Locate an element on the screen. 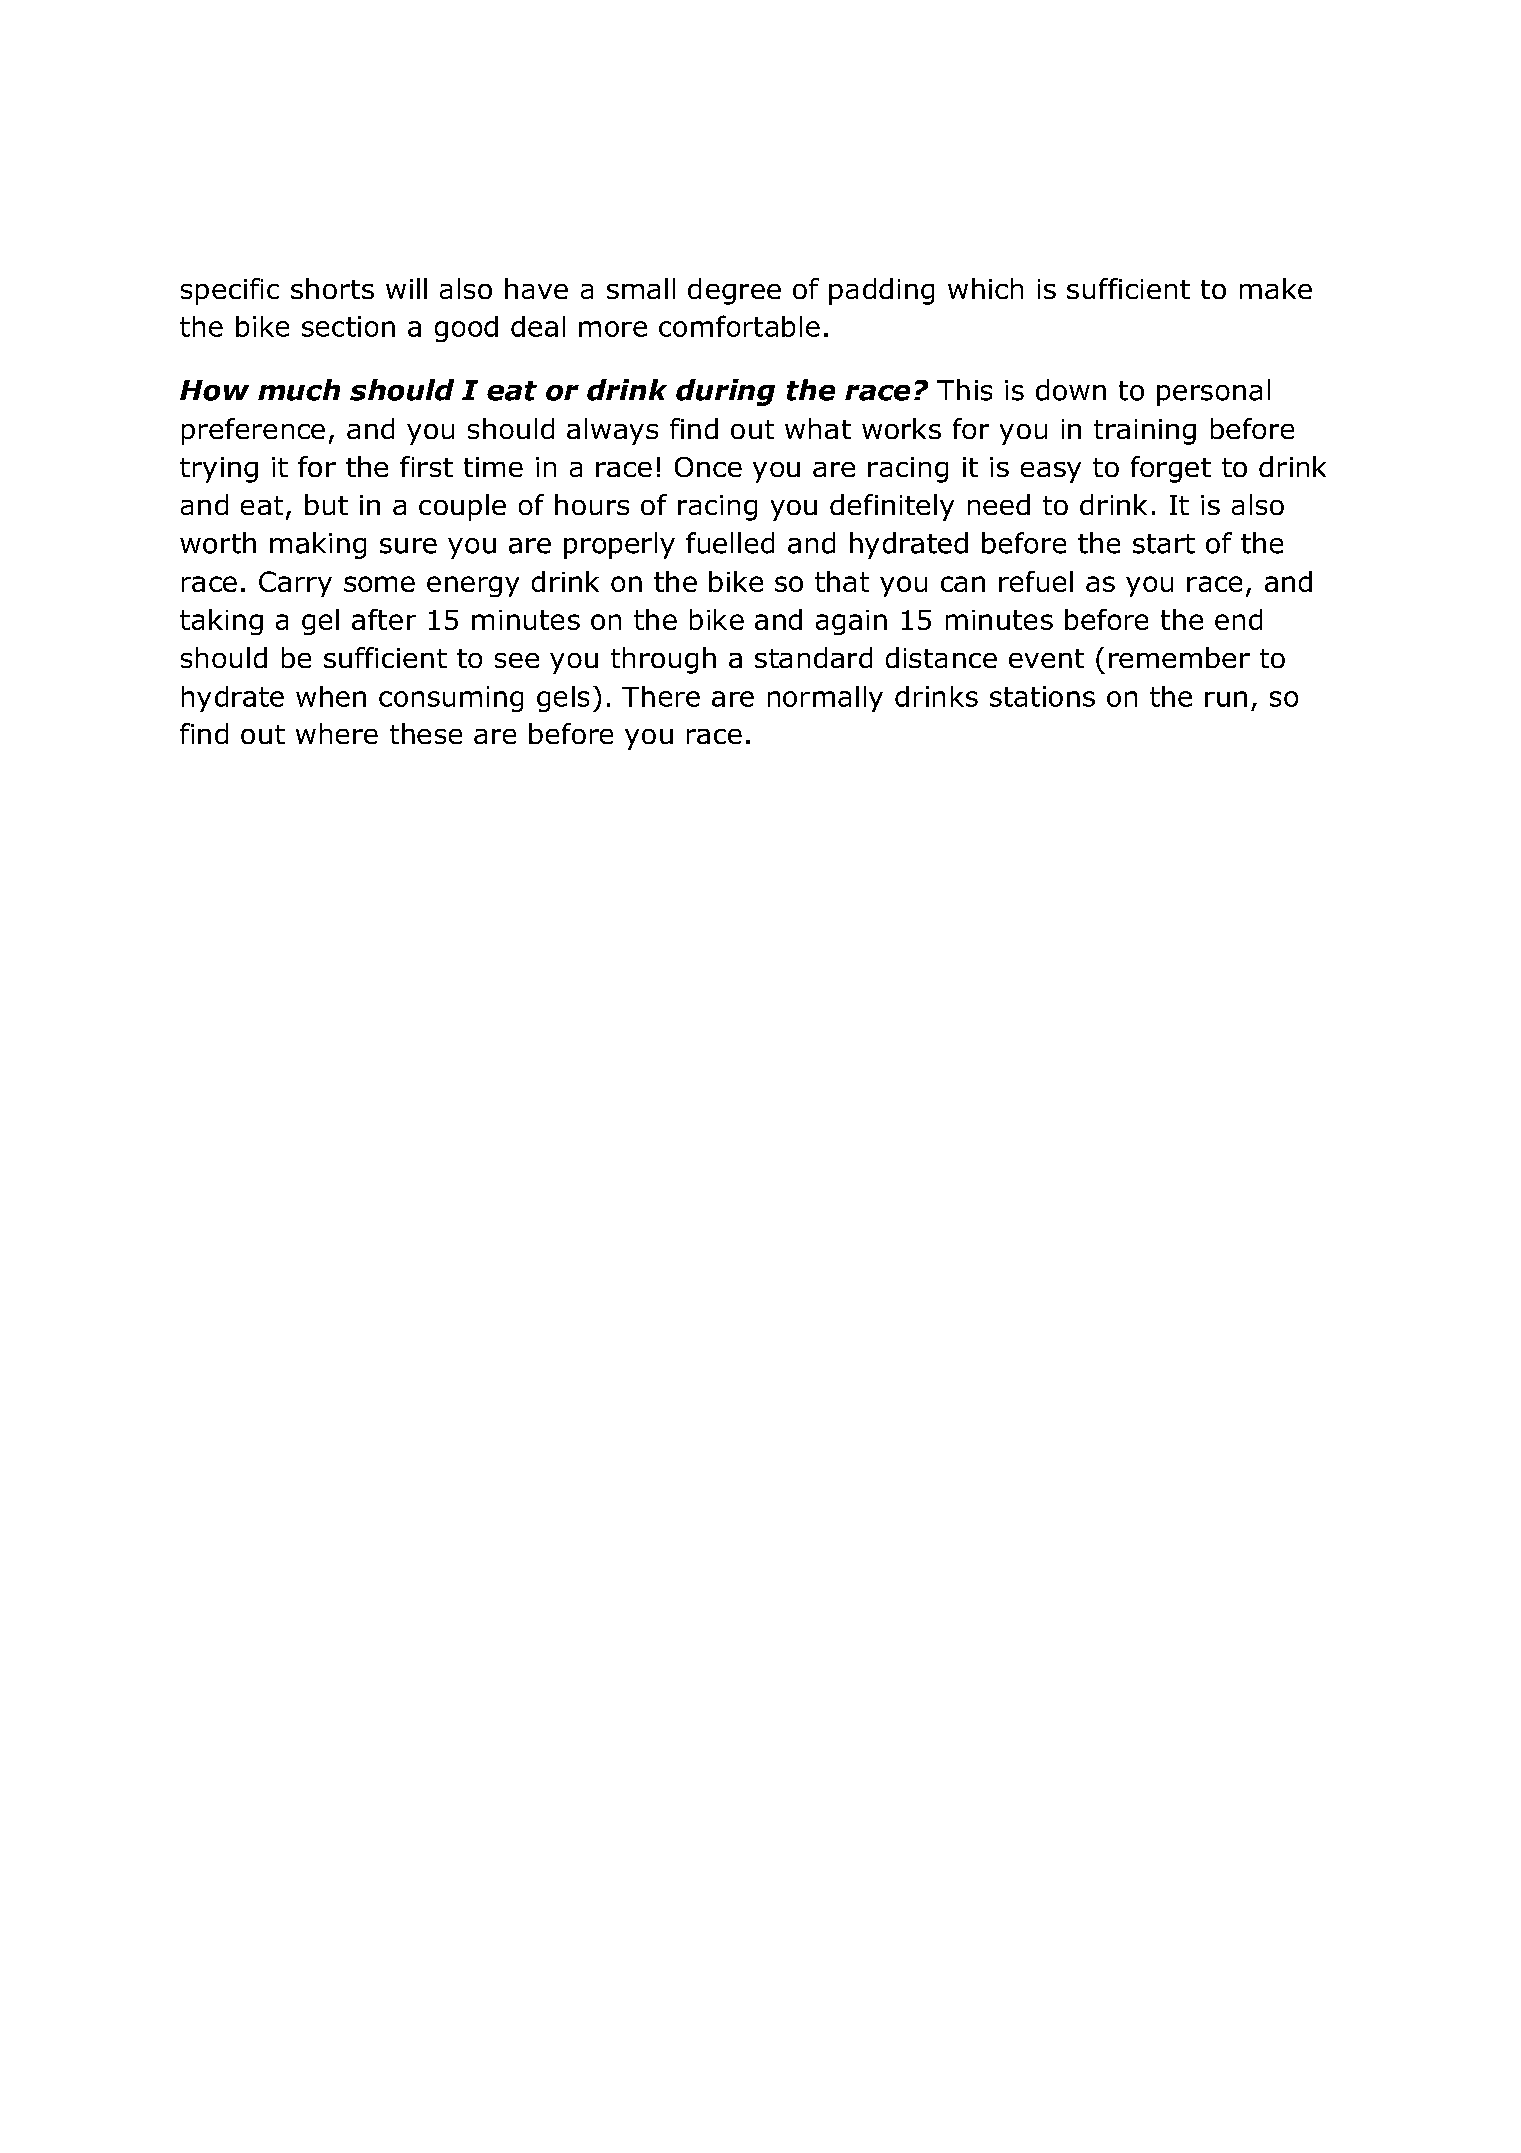  after is located at coordinates (384, 619).
